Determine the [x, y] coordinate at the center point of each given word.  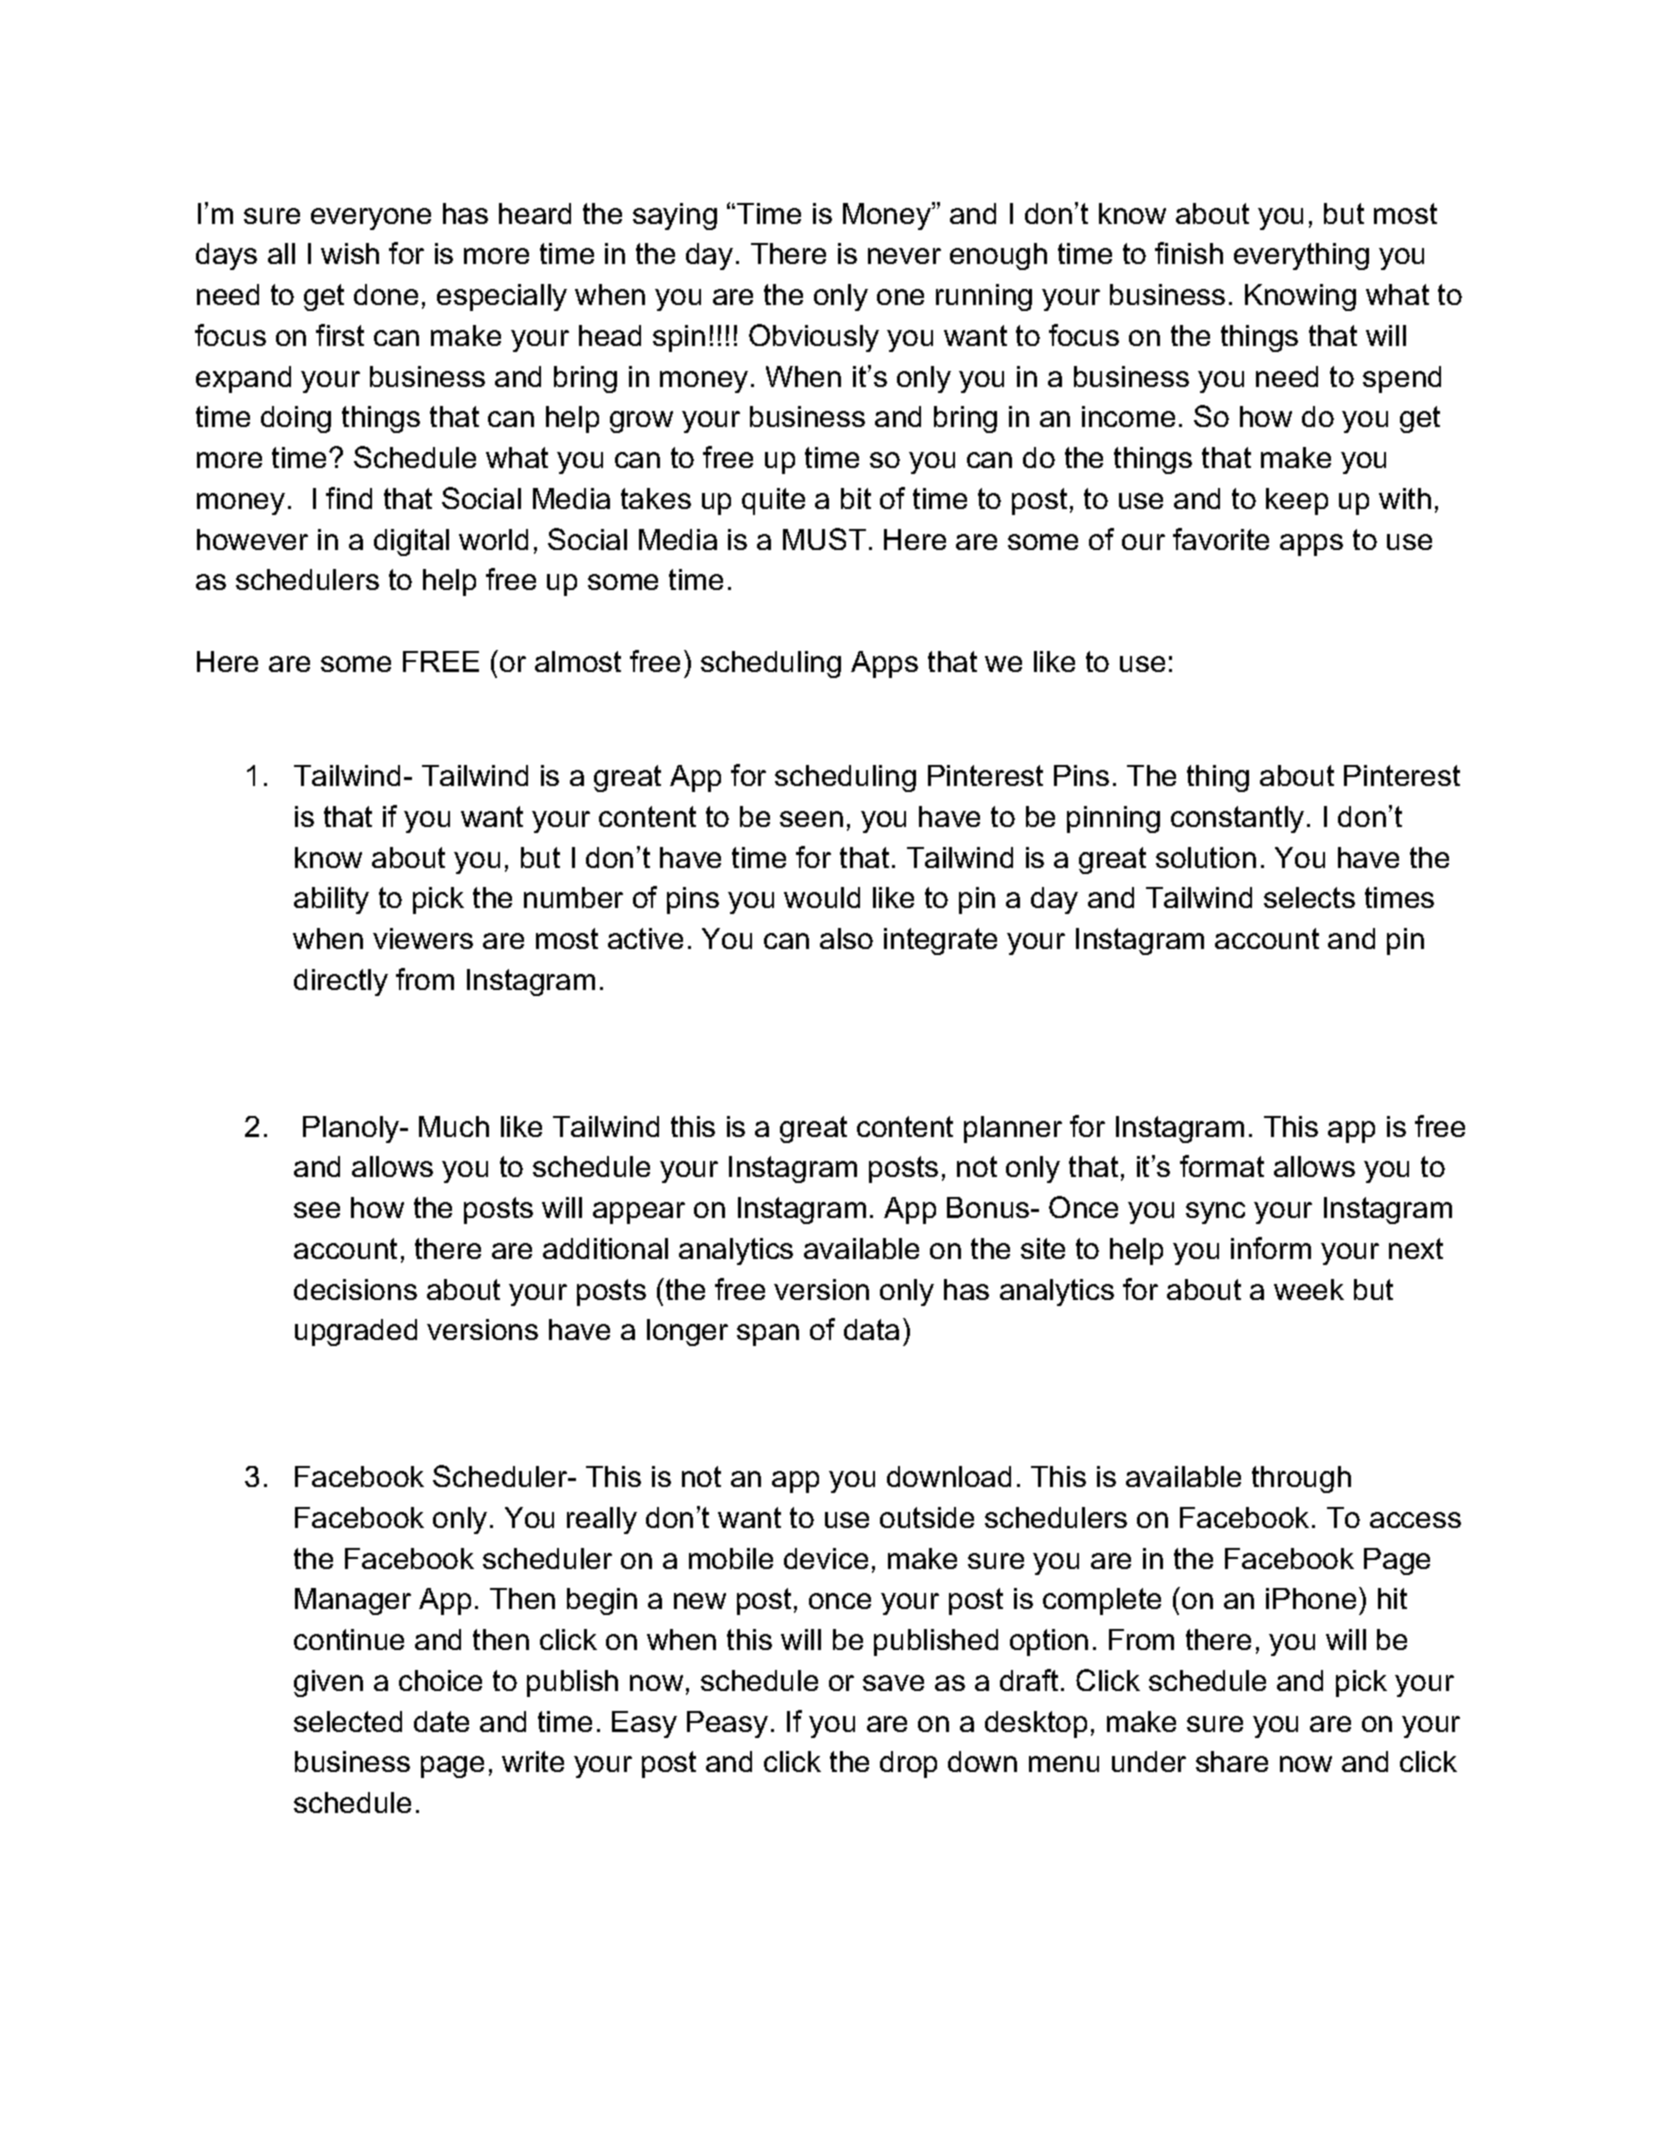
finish [1189, 253]
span [768, 1335]
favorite [1221, 539]
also [846, 938]
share [1232, 1761]
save [893, 1683]
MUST [824, 539]
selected [348, 1721]
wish [350, 253]
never [904, 256]
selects [1309, 897]
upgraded [356, 1332]
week [1309, 1289]
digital [411, 542]
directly [341, 982]
